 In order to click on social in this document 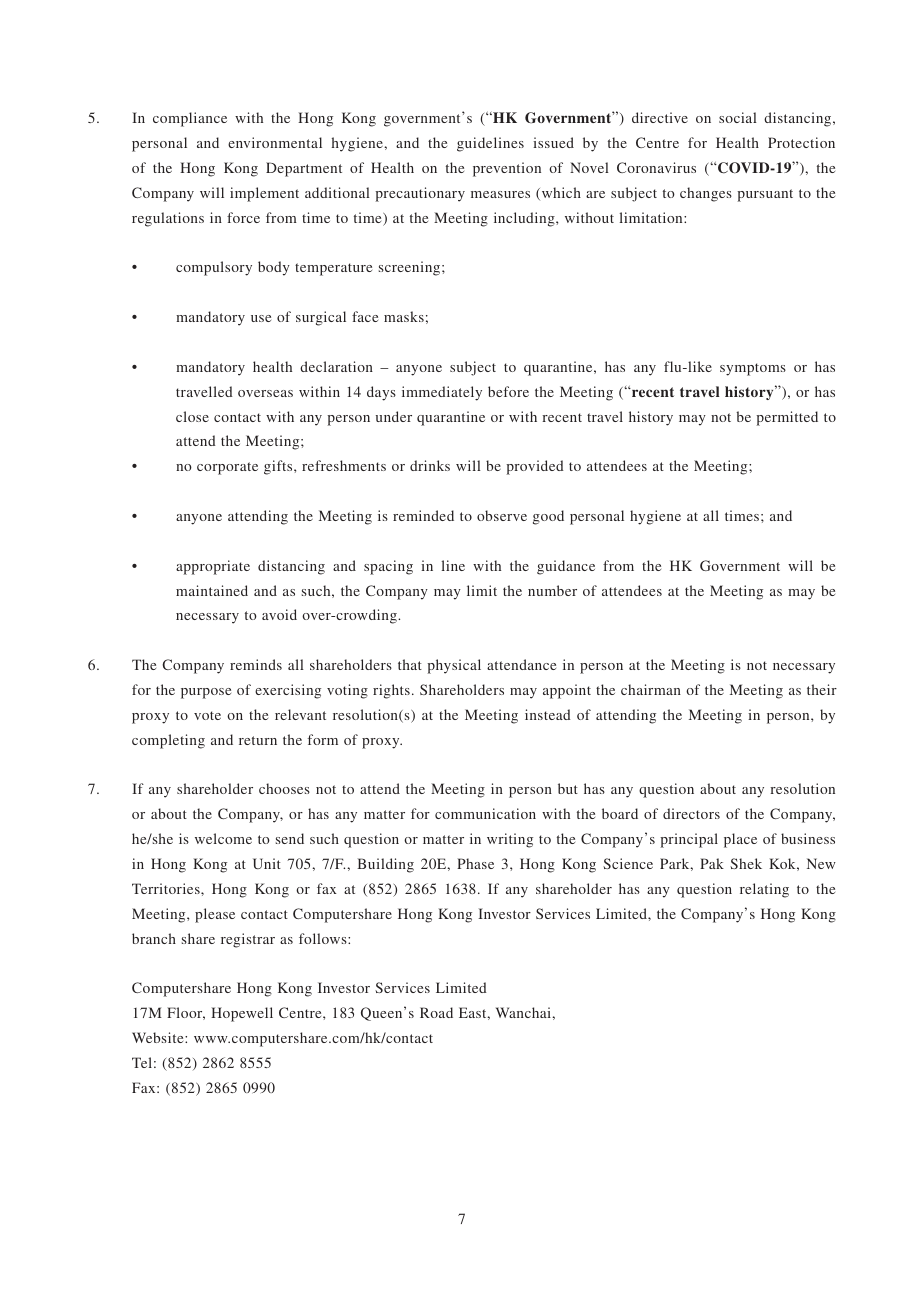, I will do `click(738, 117)`.
